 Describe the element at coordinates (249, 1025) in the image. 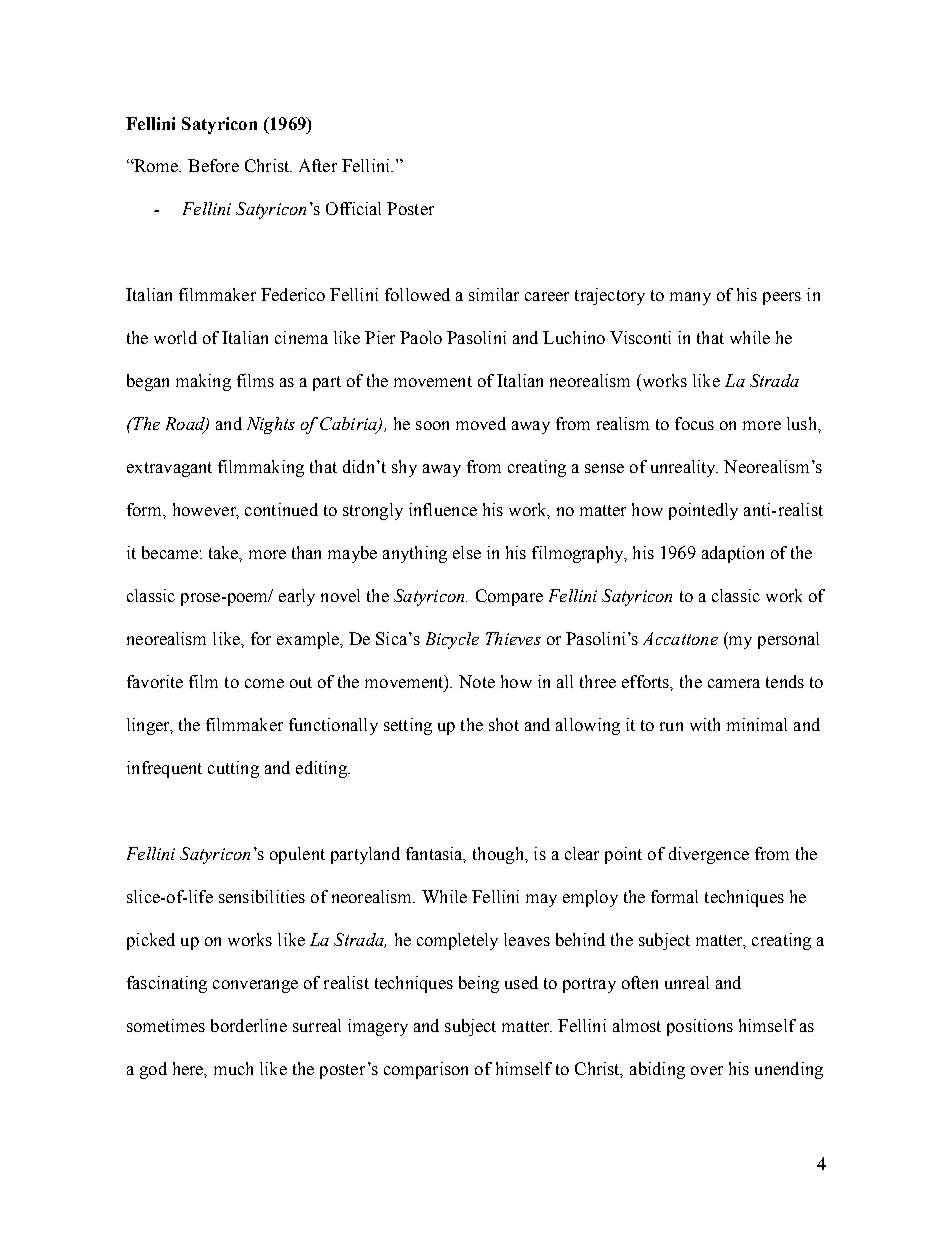

I see `borderline` at that location.
